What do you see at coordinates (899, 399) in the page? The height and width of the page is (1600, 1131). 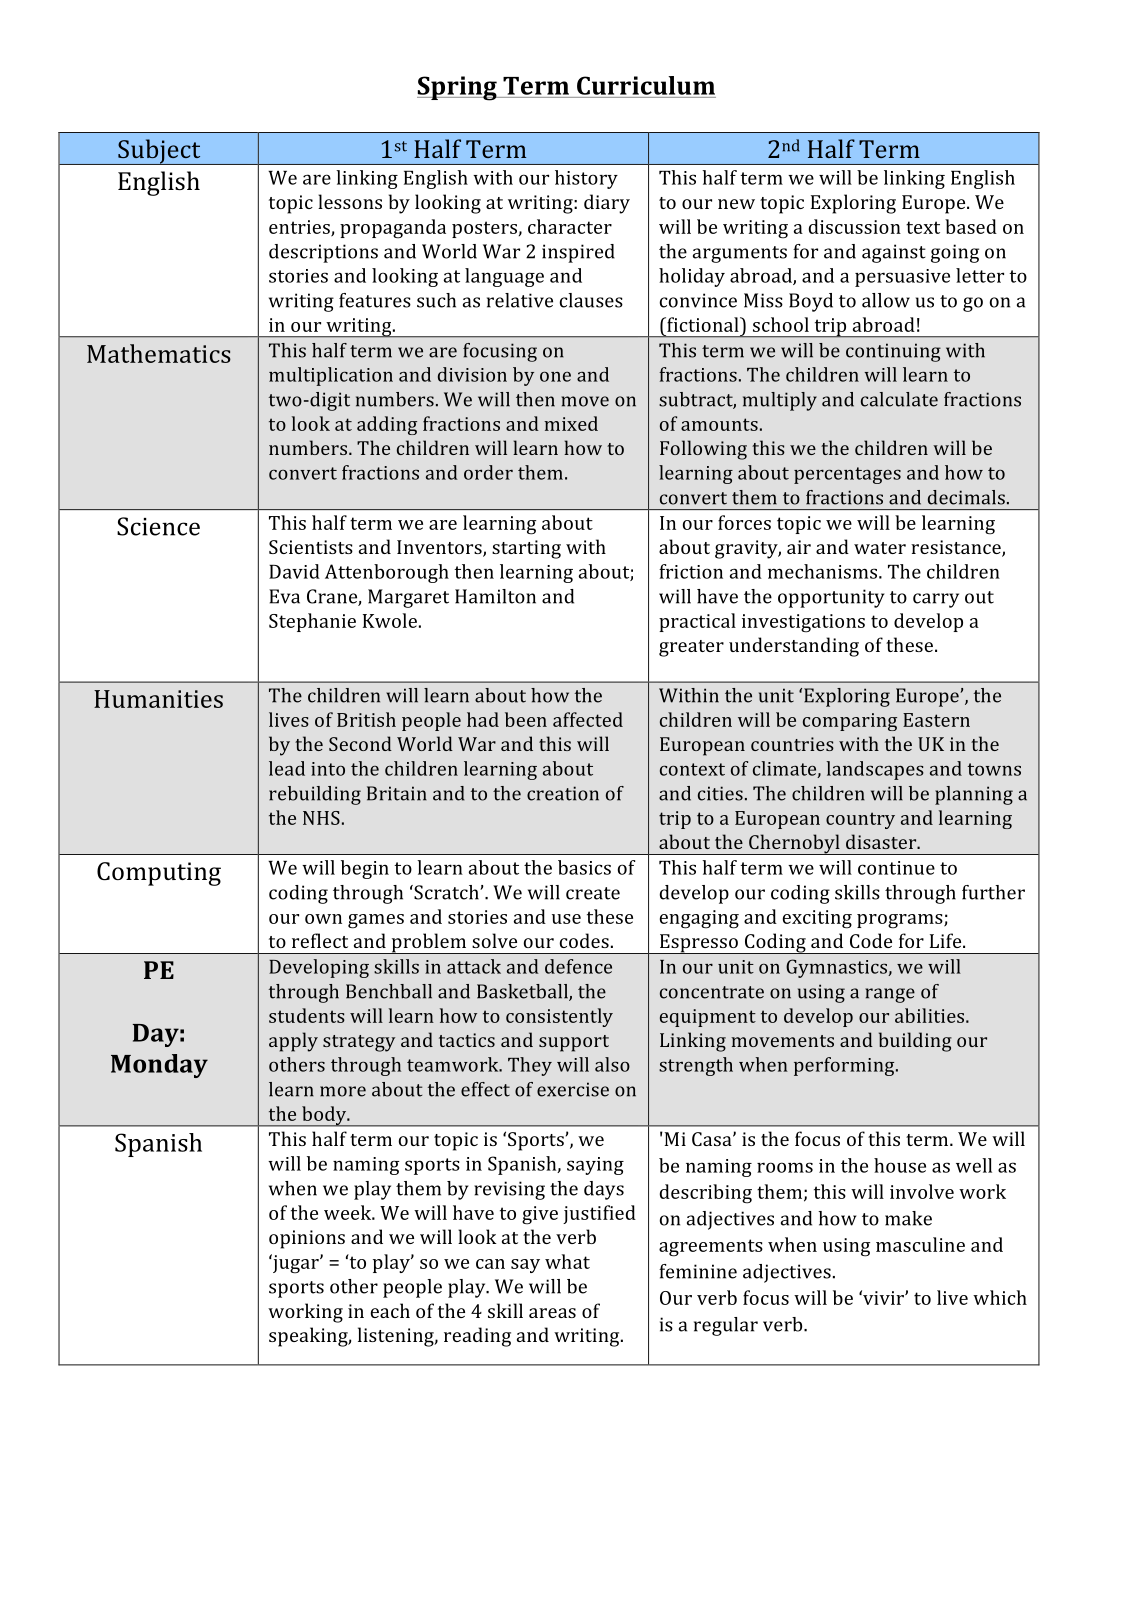 I see `calculate` at bounding box center [899, 399].
